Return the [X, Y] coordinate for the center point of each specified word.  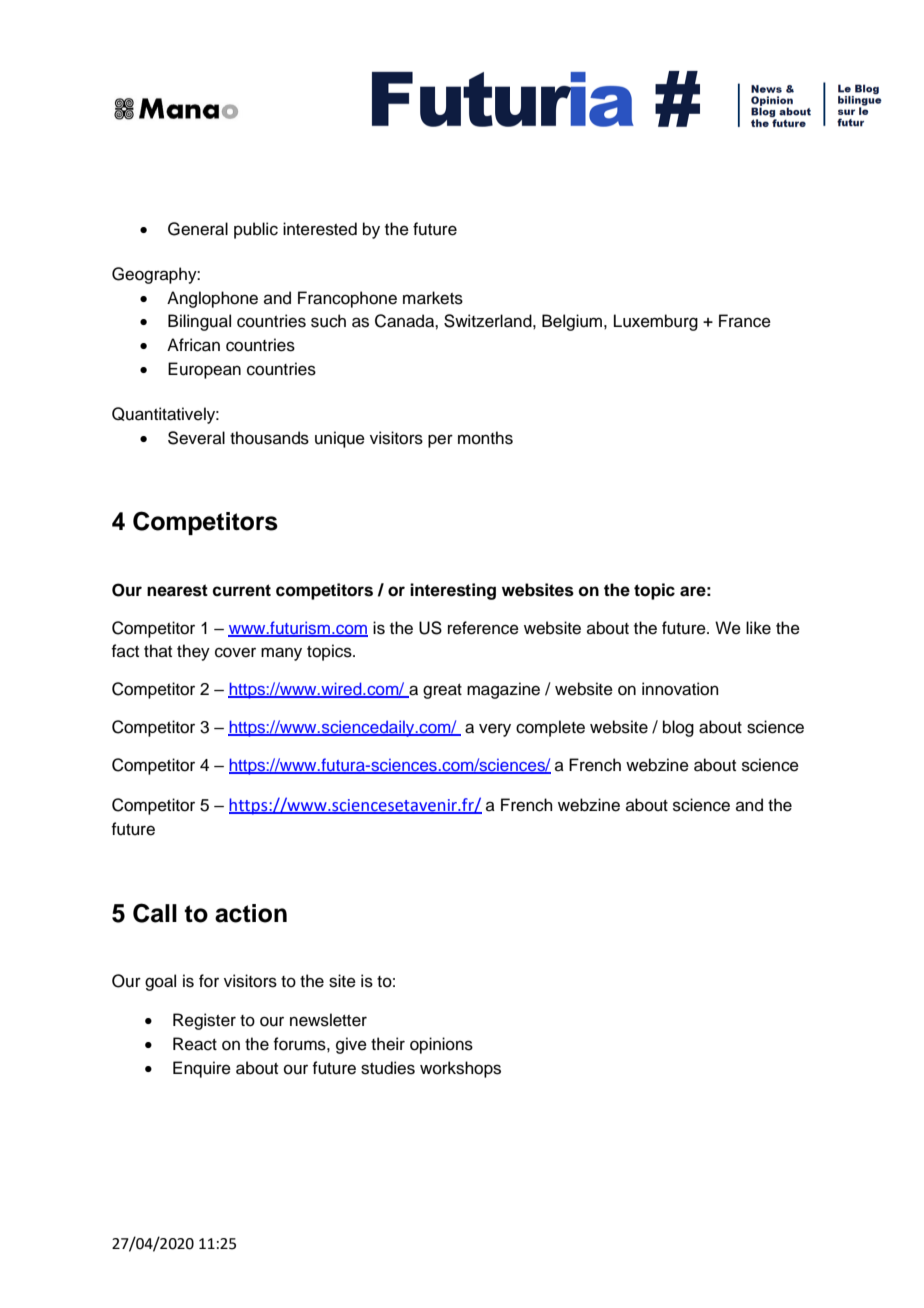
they [193, 652]
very [495, 730]
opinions [441, 1045]
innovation [680, 689]
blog [678, 728]
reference [483, 628]
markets [433, 298]
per [440, 441]
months [485, 438]
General [198, 229]
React [195, 1044]
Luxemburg [656, 322]
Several [196, 438]
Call [155, 913]
